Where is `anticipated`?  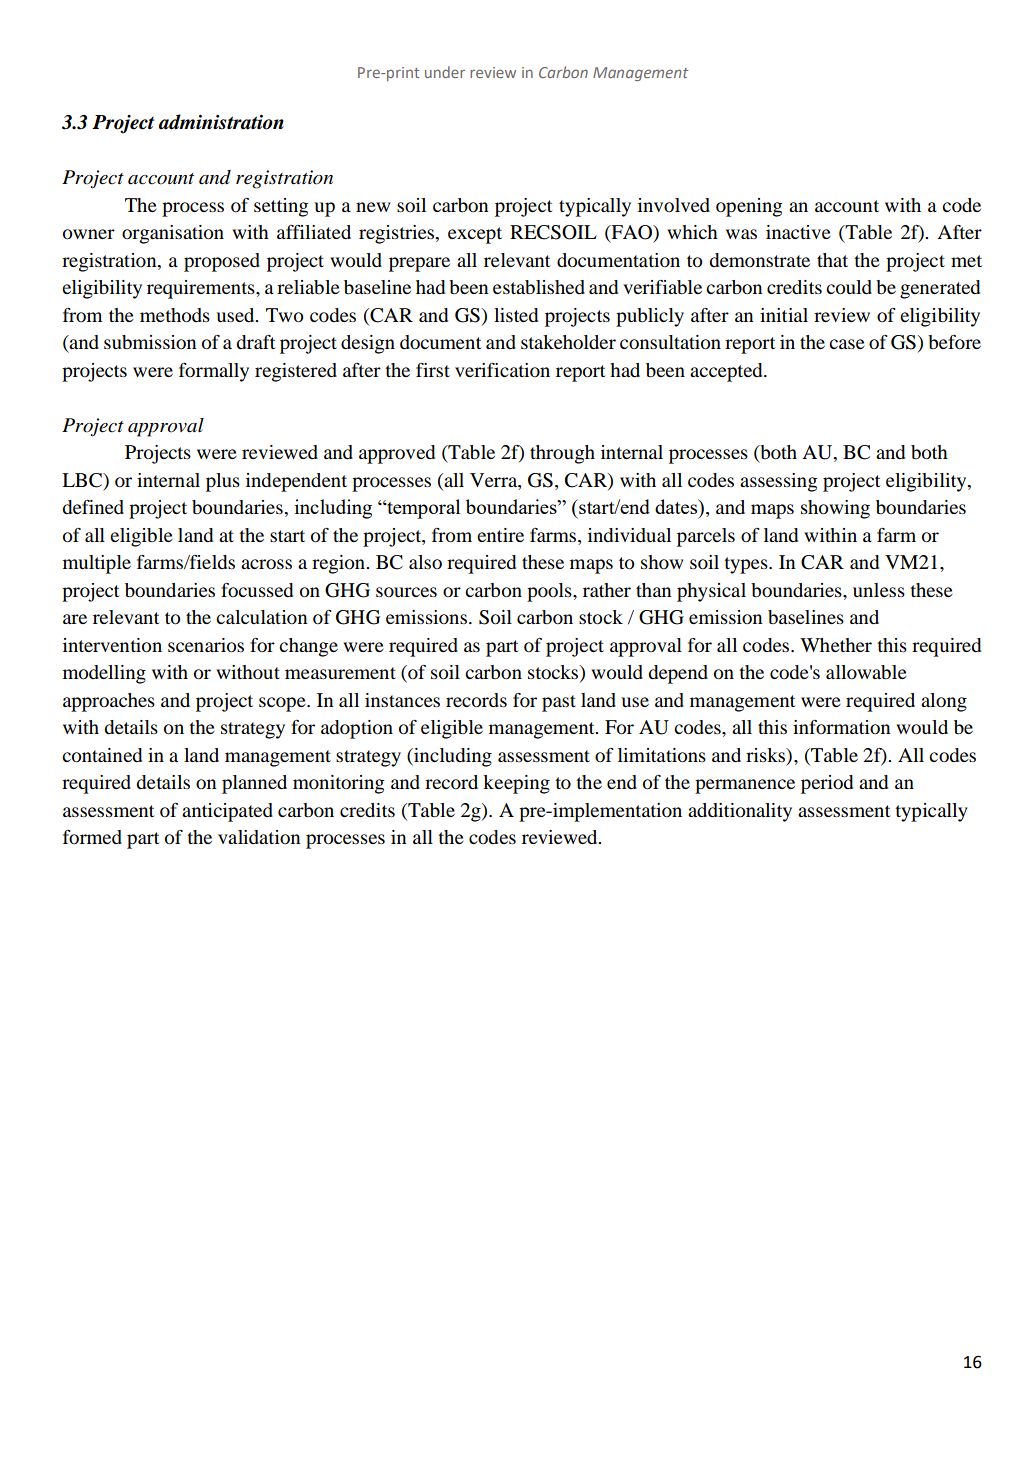 anticipated is located at coordinates (227, 812).
